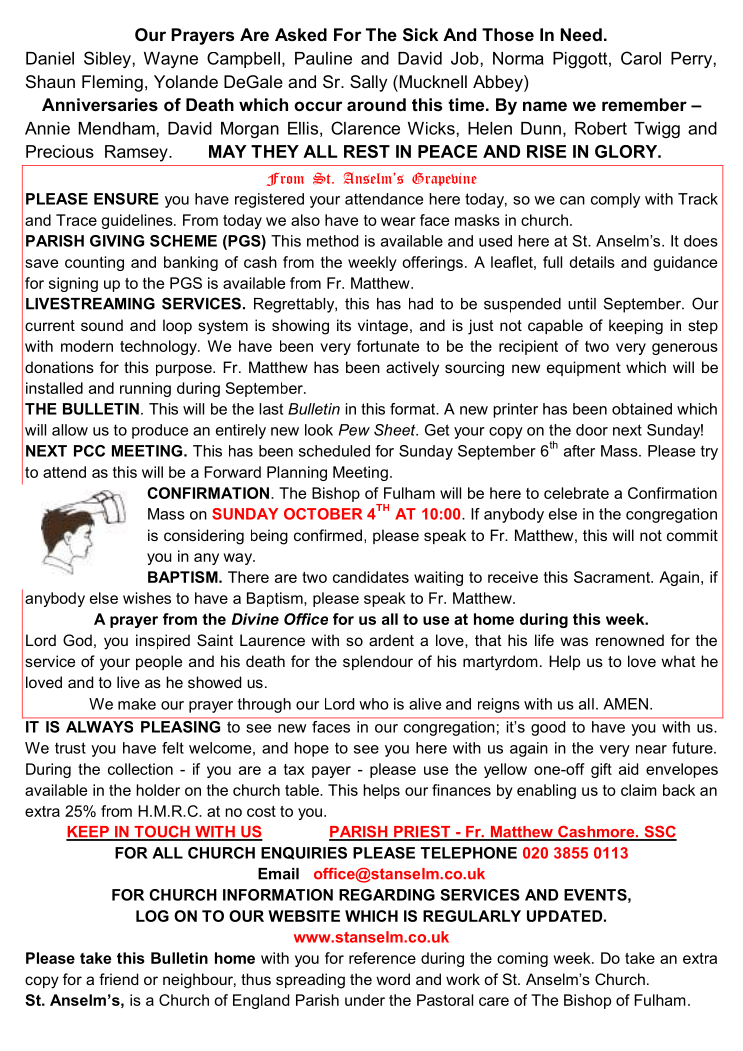  Describe the element at coordinates (261, 1001) in the page. I see `England` at that location.
